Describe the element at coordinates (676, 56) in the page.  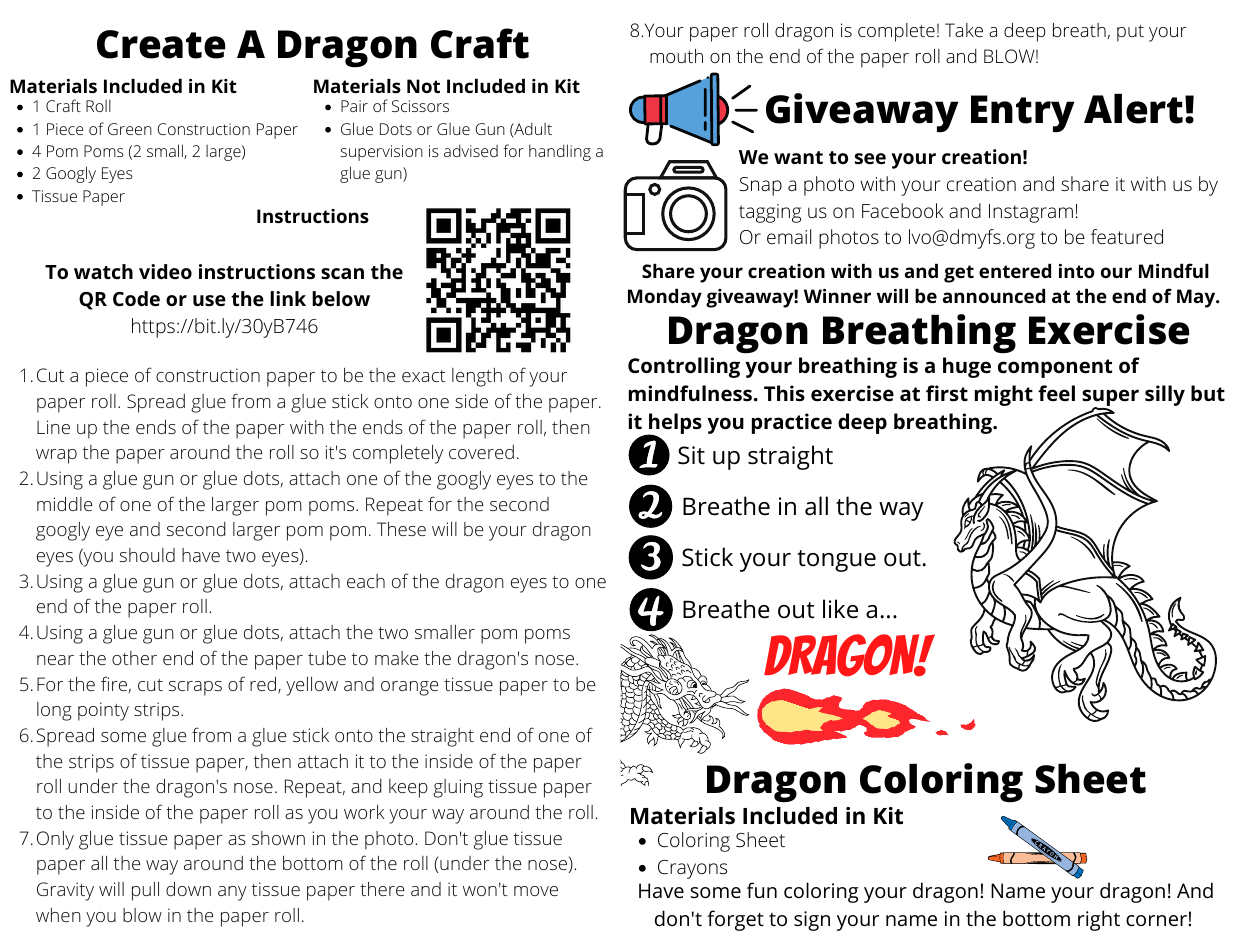
I see `mouth` at that location.
